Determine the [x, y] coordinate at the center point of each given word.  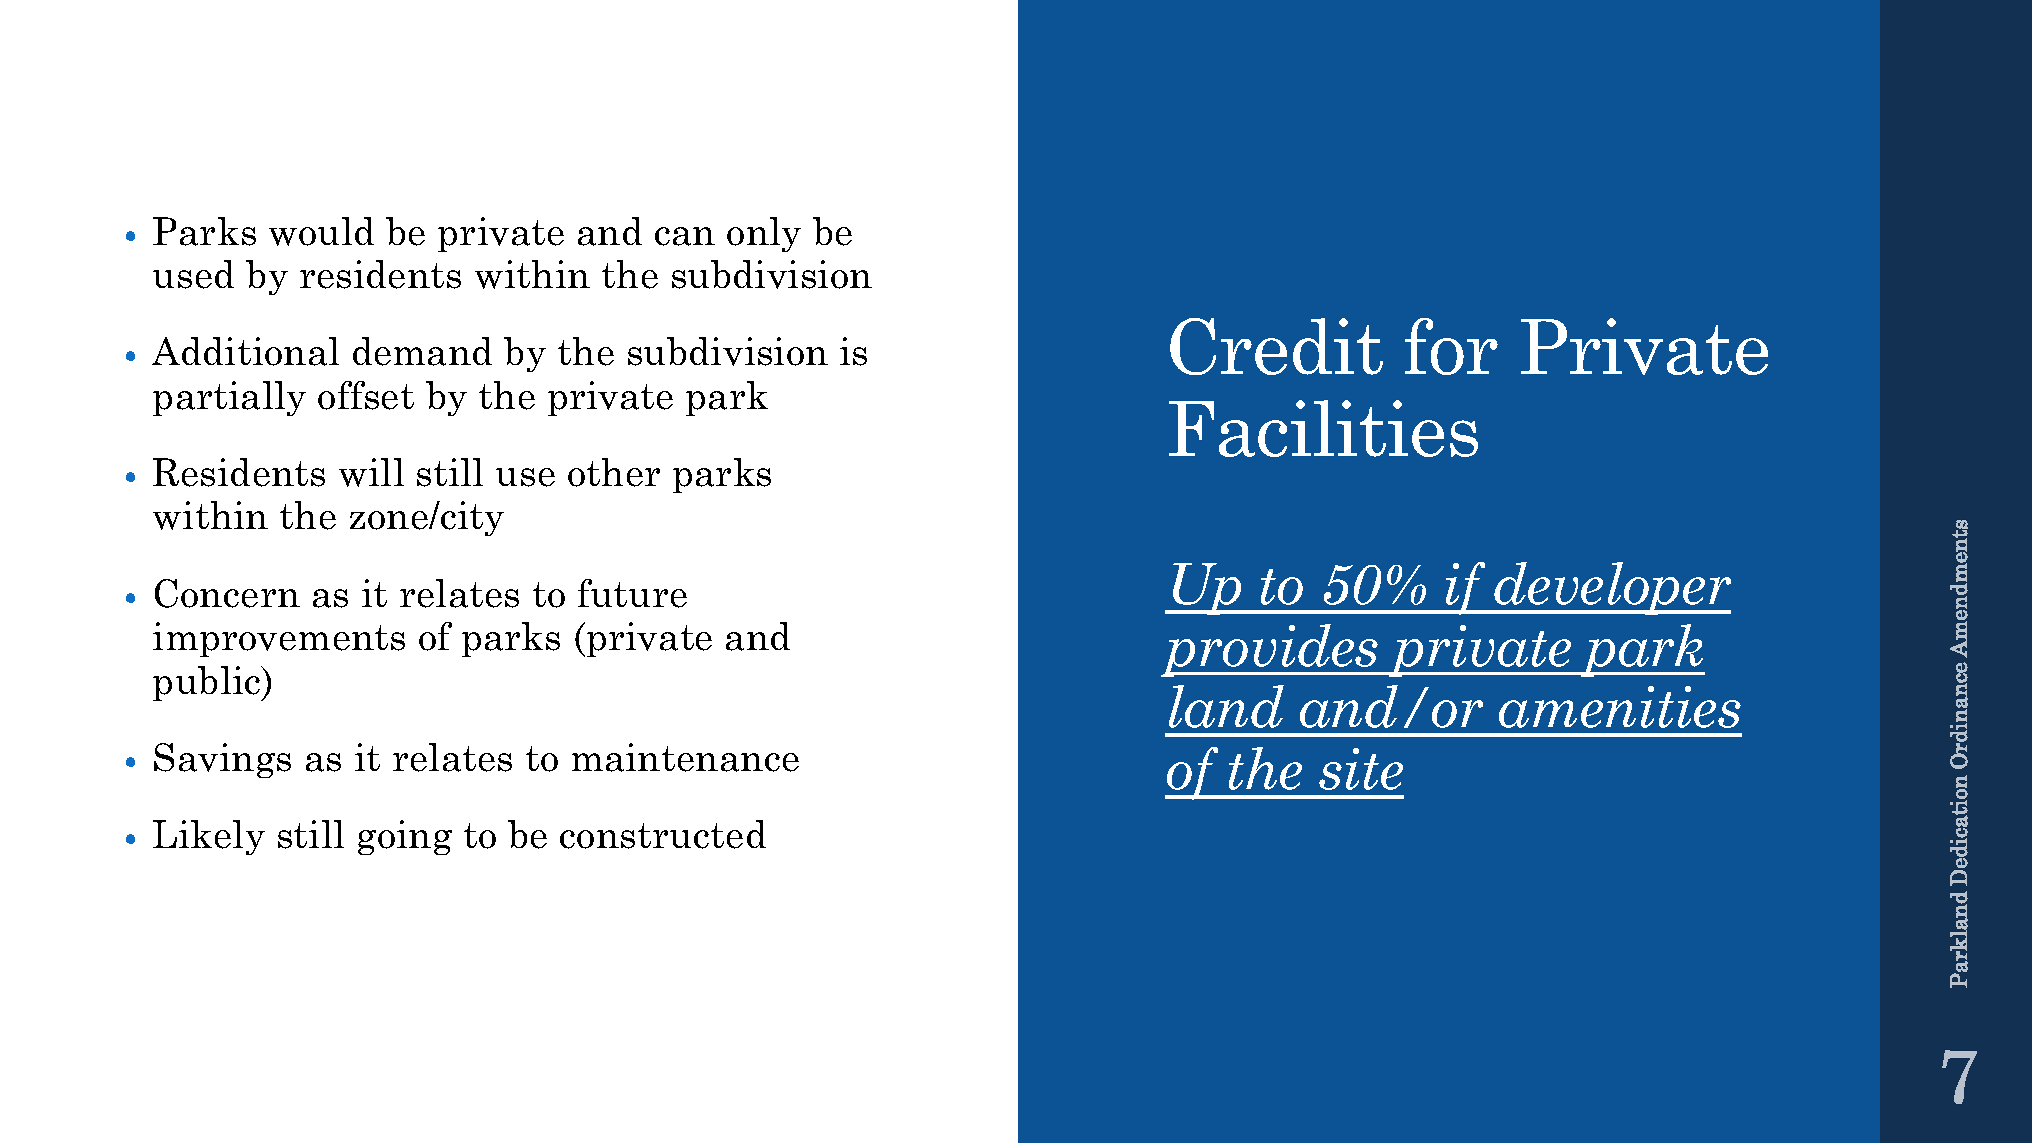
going [405, 837]
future [632, 593]
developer [1612, 588]
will [371, 472]
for [1451, 346]
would [321, 231]
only [764, 234]
